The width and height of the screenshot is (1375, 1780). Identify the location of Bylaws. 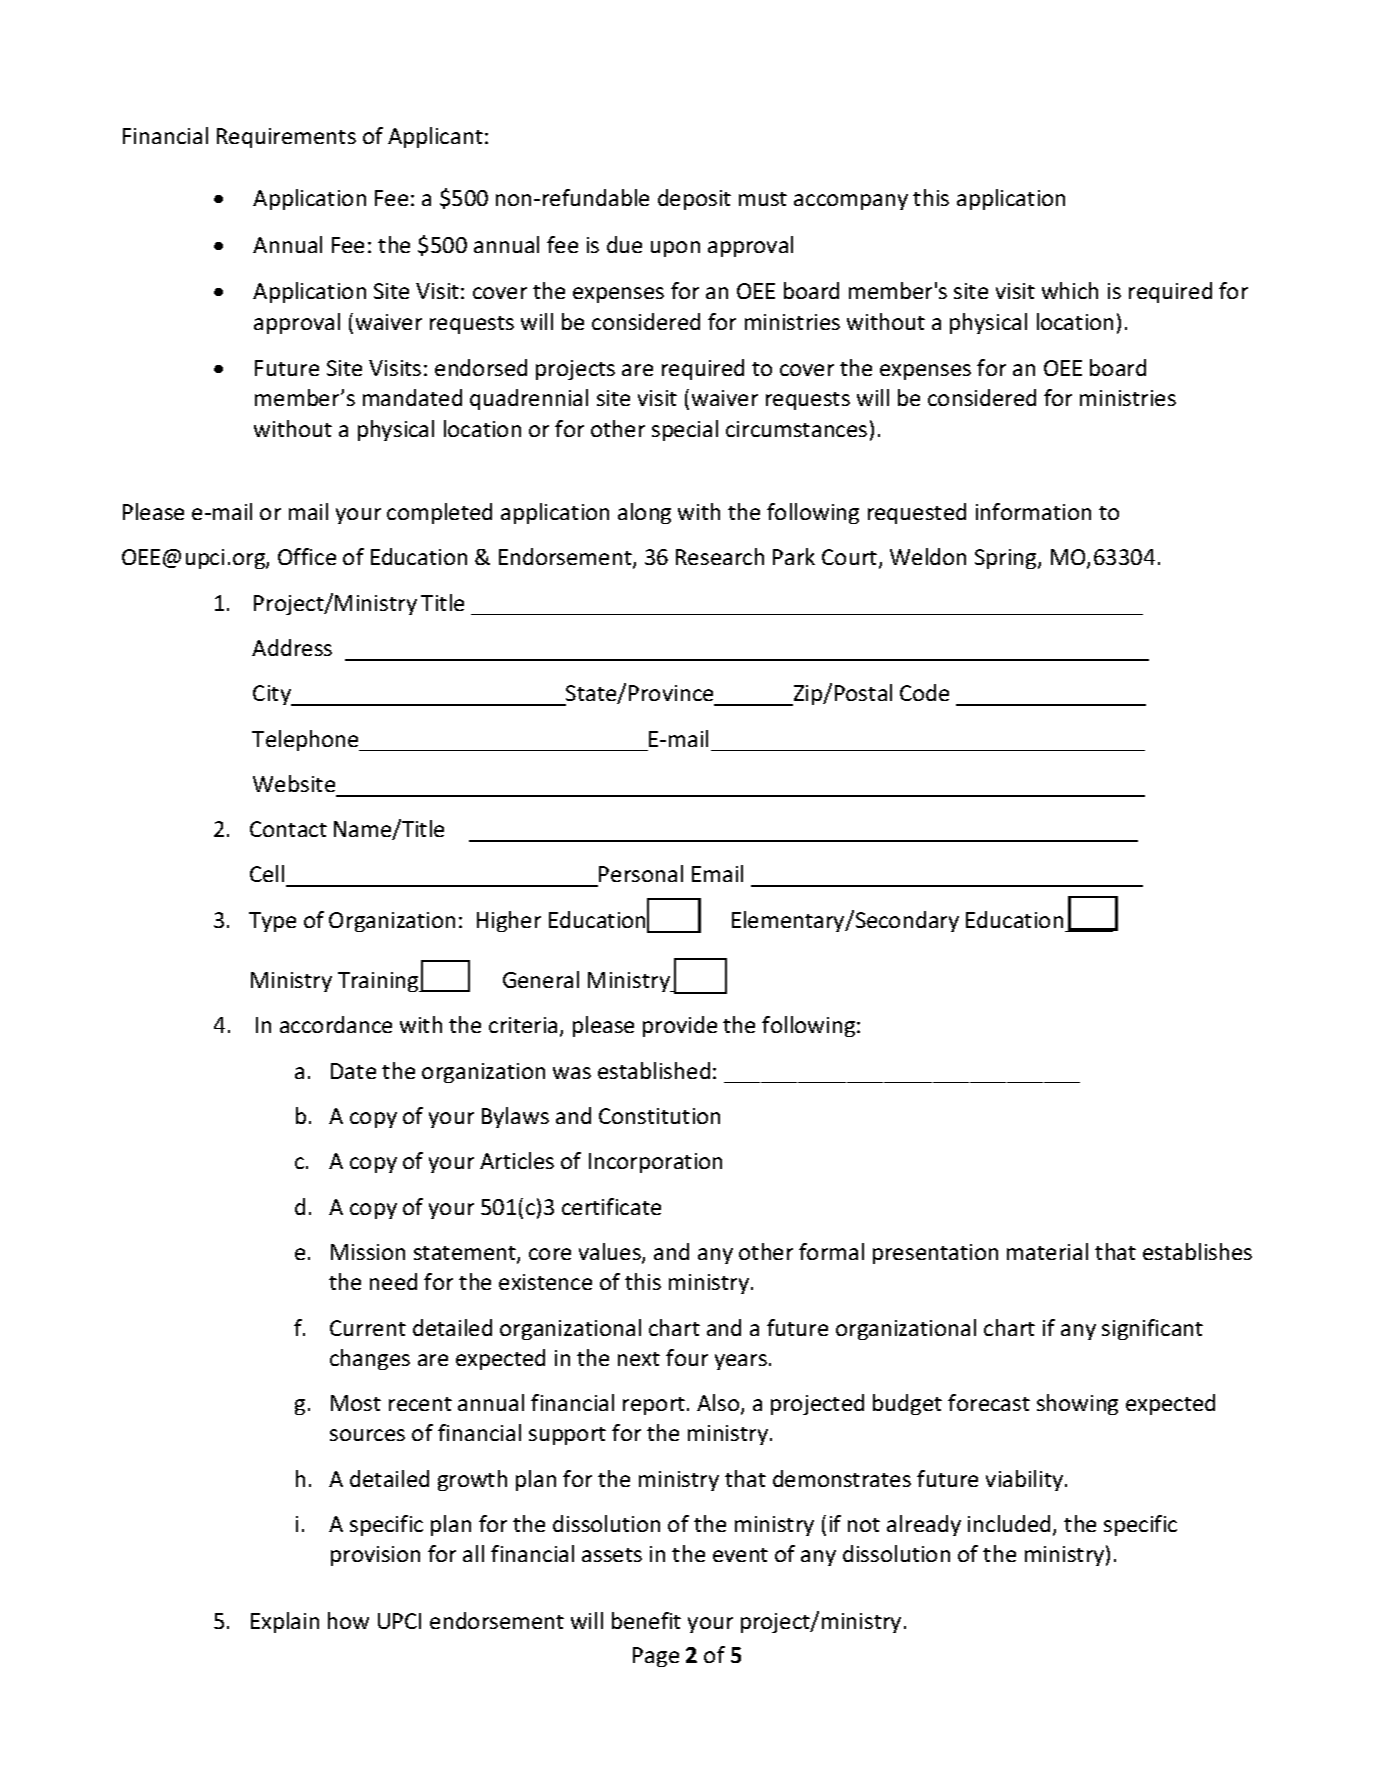
(515, 1117).
